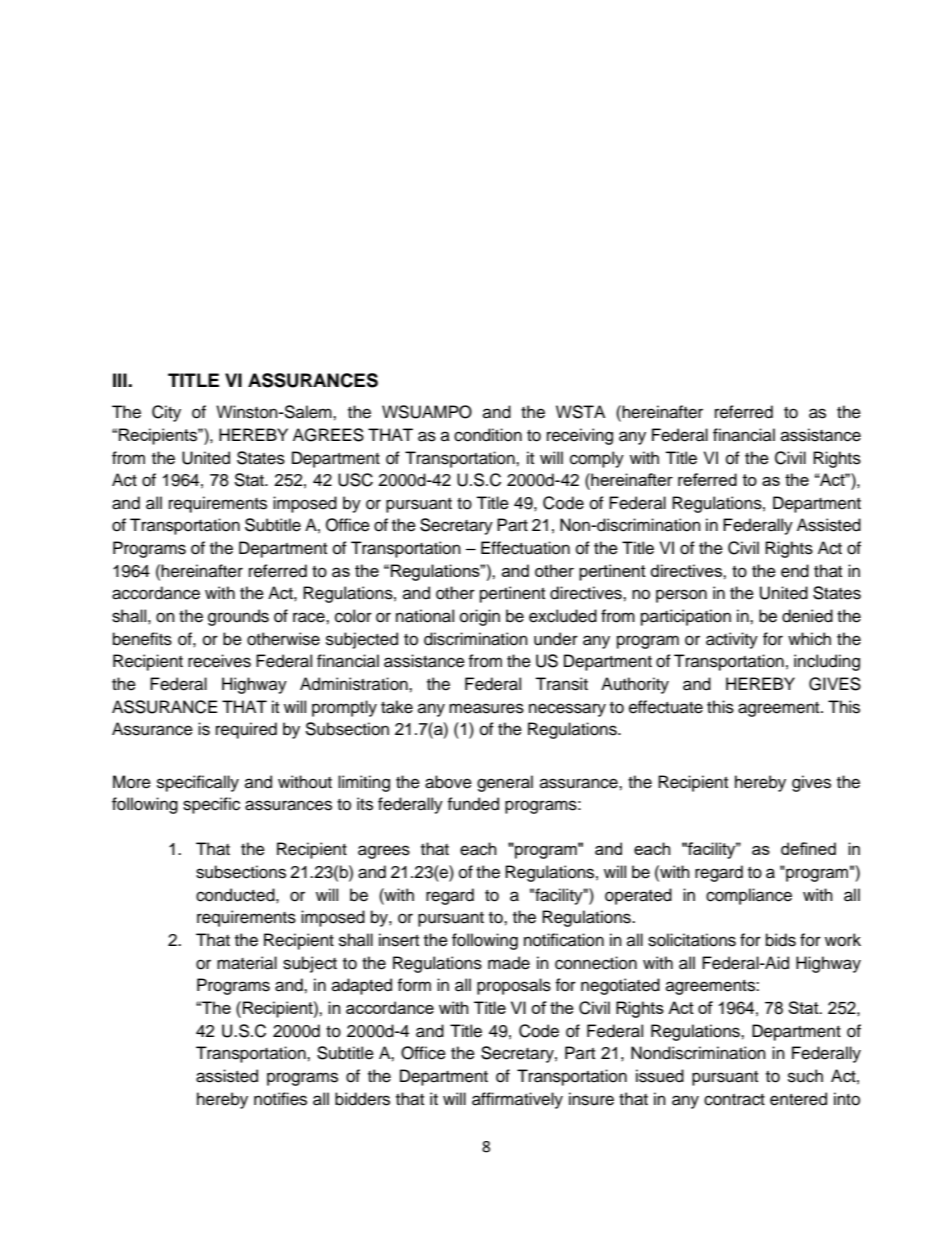 The height and width of the screenshot is (1233, 952). What do you see at coordinates (517, 1100) in the screenshot?
I see `affirmatively` at bounding box center [517, 1100].
